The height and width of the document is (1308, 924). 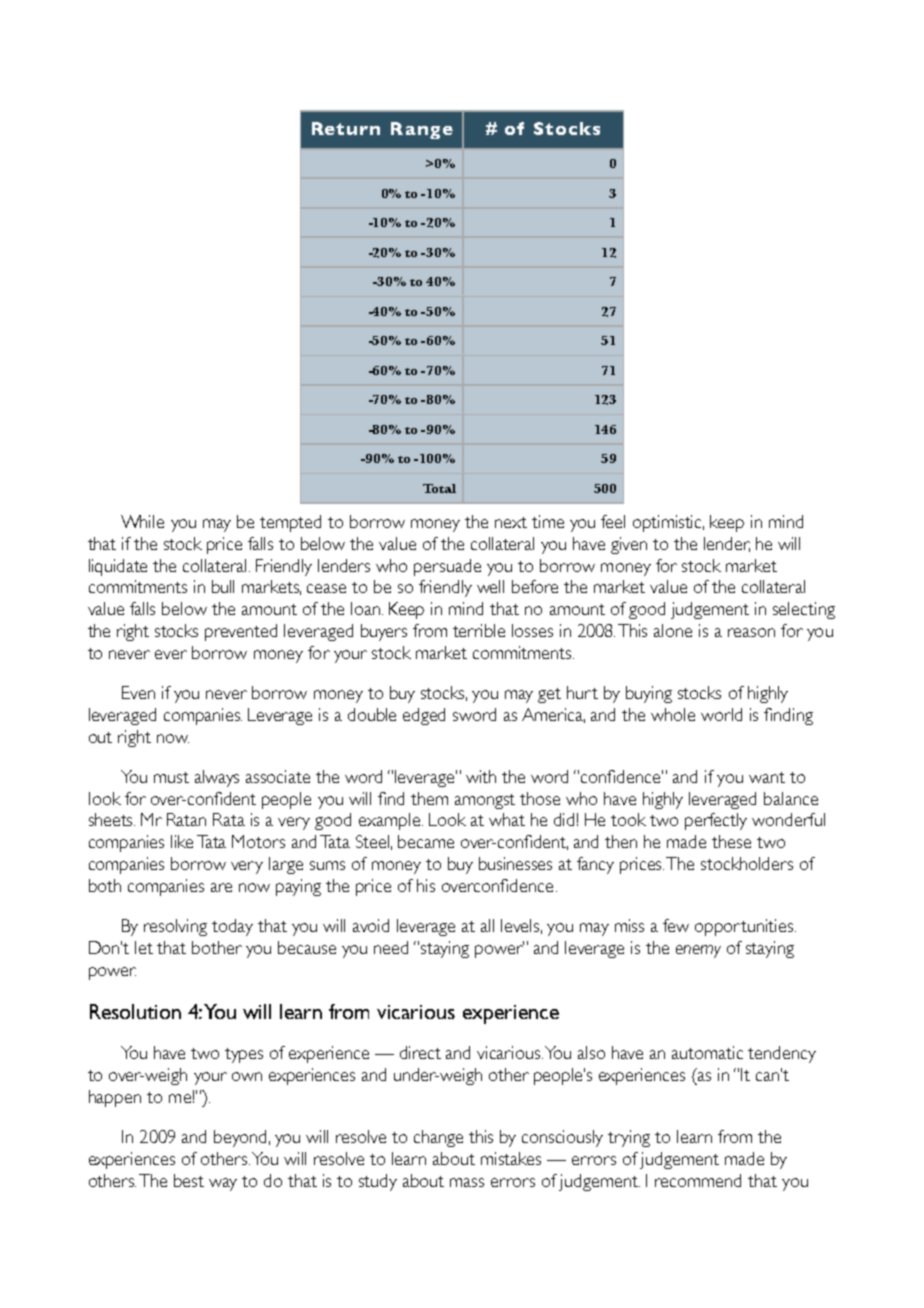 What do you see at coordinates (668, 523) in the document?
I see `optimistic` at bounding box center [668, 523].
